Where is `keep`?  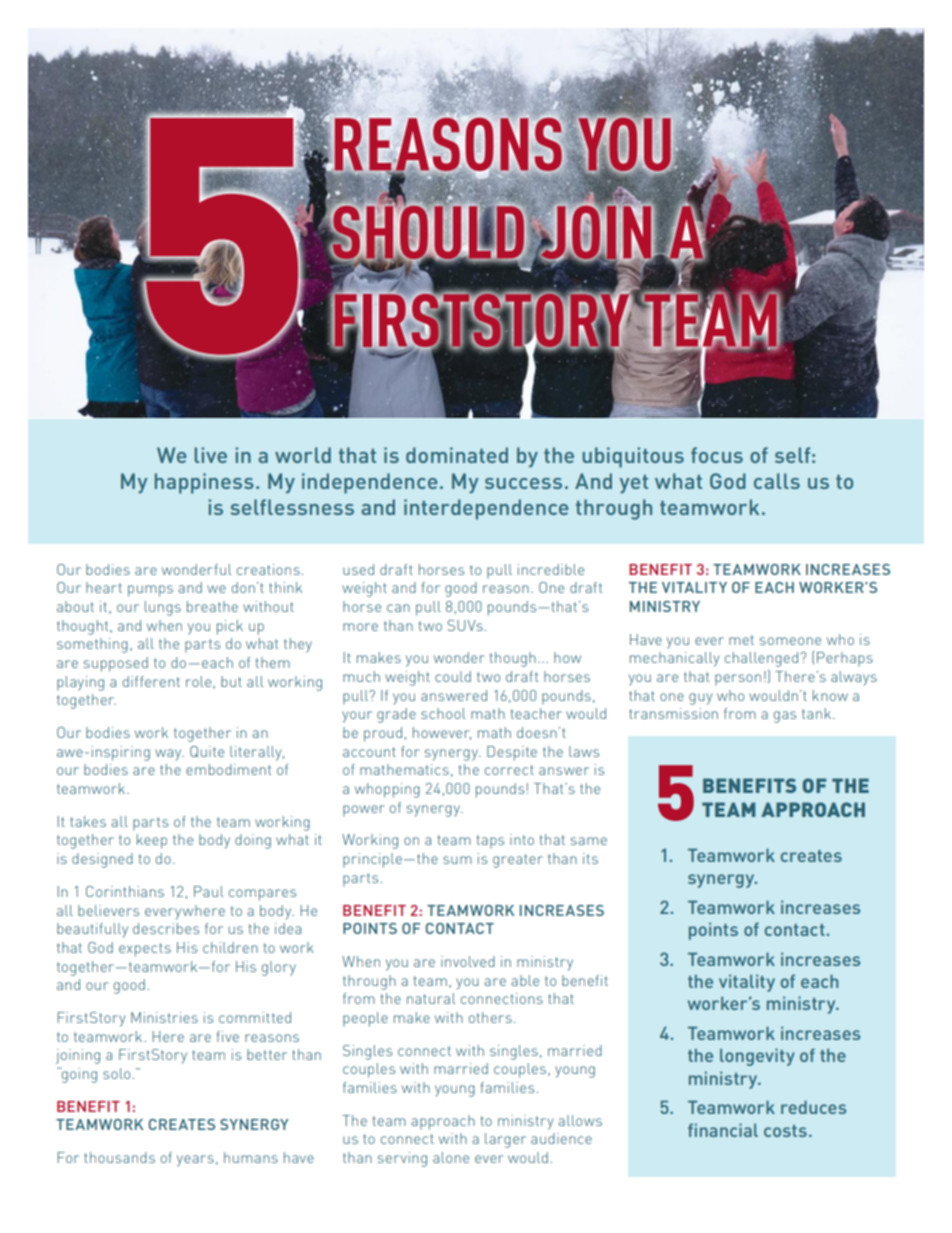 keep is located at coordinates (152, 841).
